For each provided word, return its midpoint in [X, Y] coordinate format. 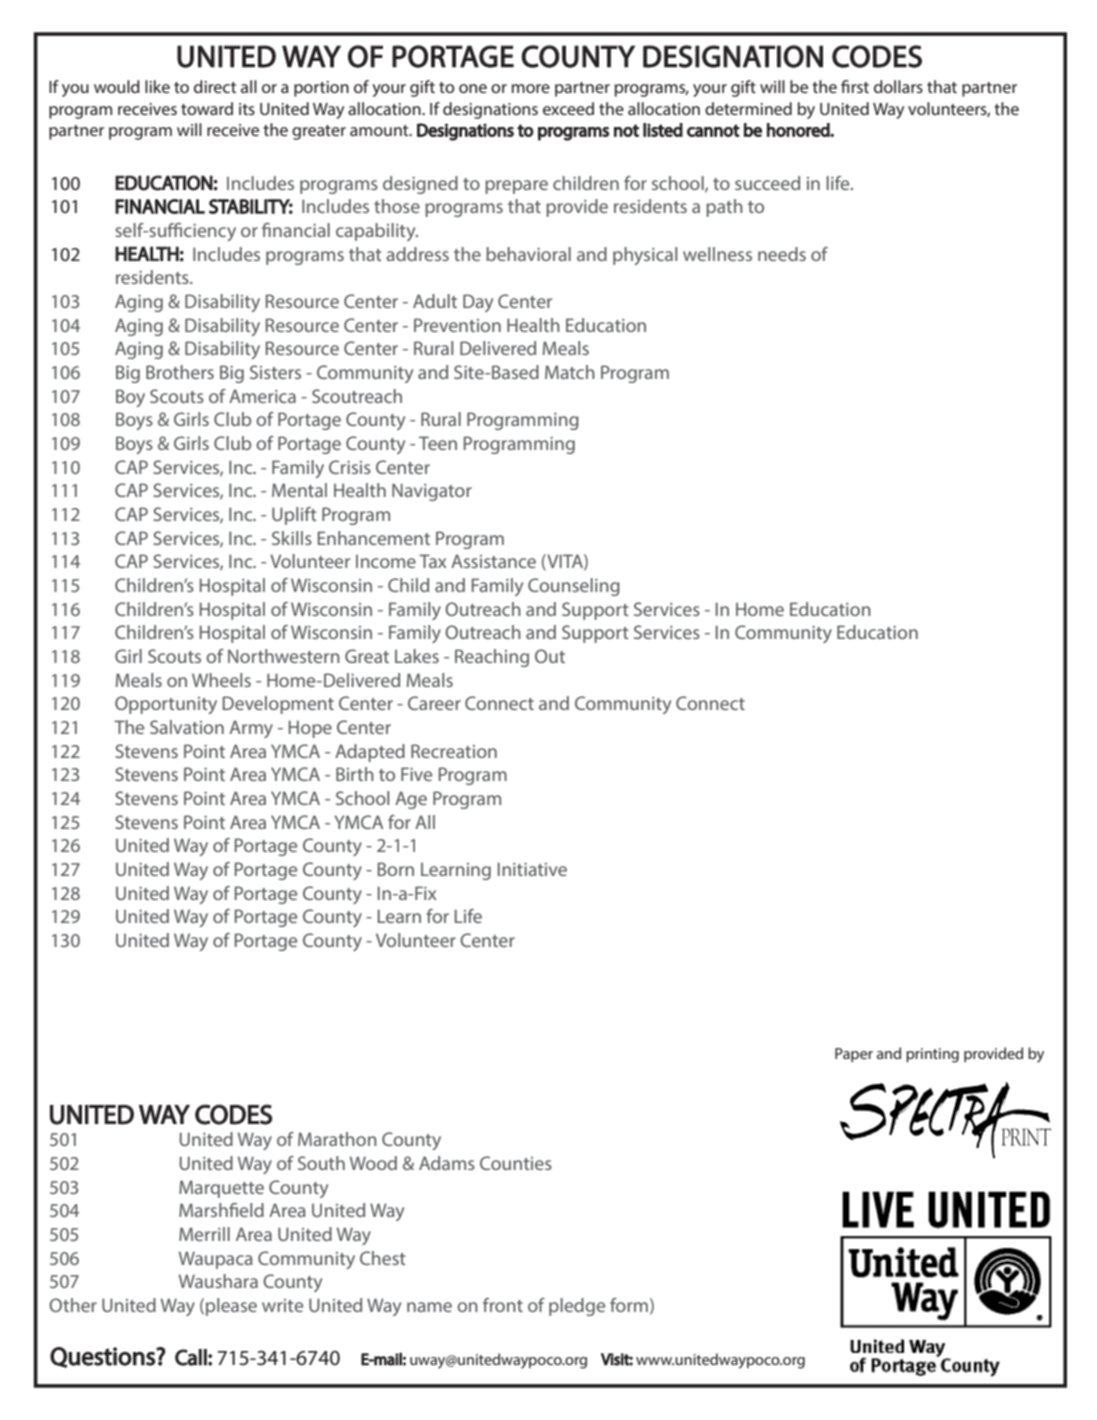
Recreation [454, 751]
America [262, 396]
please [231, 1307]
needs [782, 254]
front [503, 1305]
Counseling [574, 587]
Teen [438, 443]
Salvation [187, 727]
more [531, 88]
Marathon [337, 1139]
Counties [516, 1163]
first [855, 86]
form [629, 1305]
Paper [854, 1055]
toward [207, 108]
